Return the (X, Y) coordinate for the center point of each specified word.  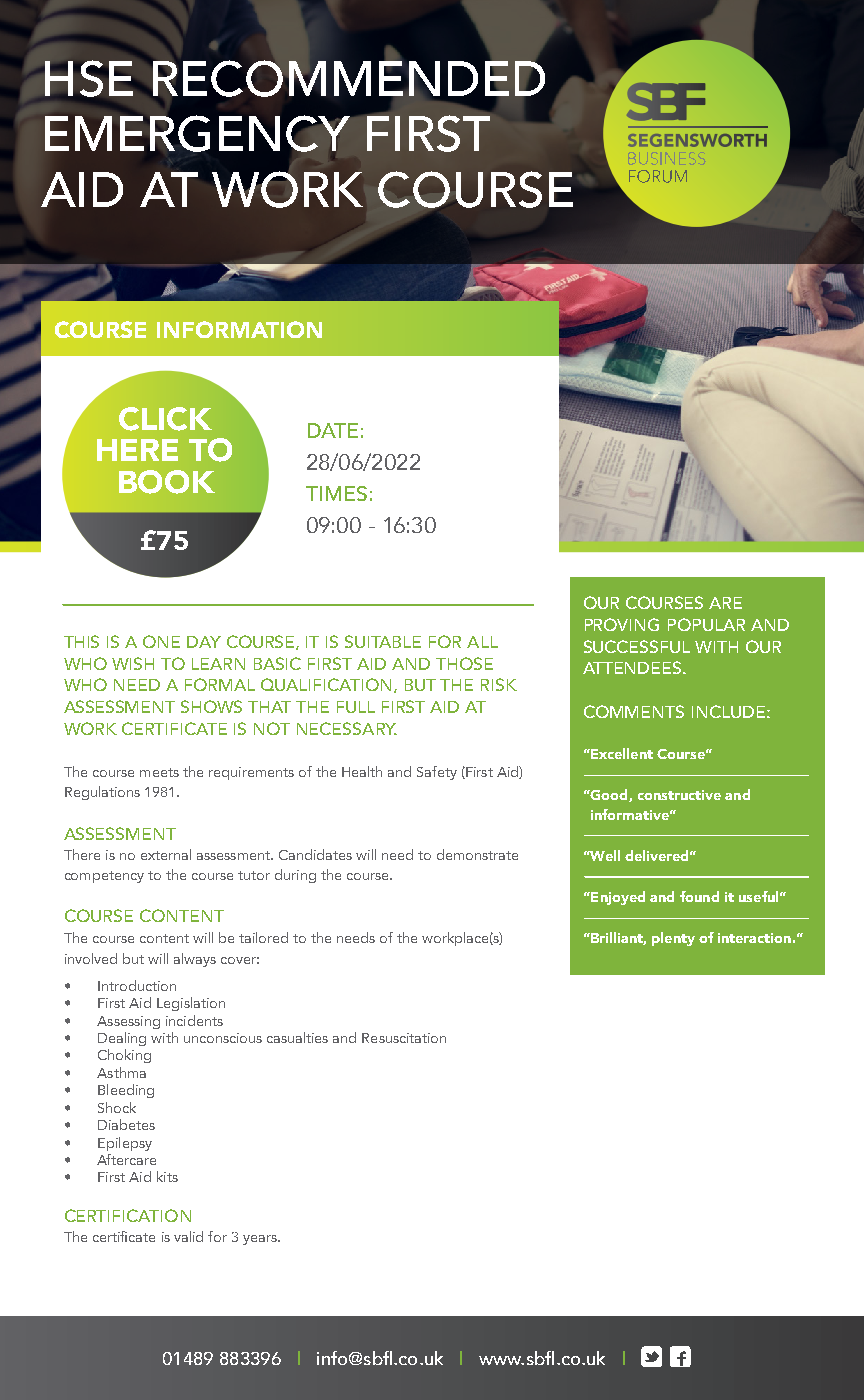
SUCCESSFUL (637, 646)
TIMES (336, 493)
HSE (89, 78)
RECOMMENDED (349, 79)
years (261, 1240)
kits (167, 1176)
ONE (161, 641)
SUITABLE (383, 641)
